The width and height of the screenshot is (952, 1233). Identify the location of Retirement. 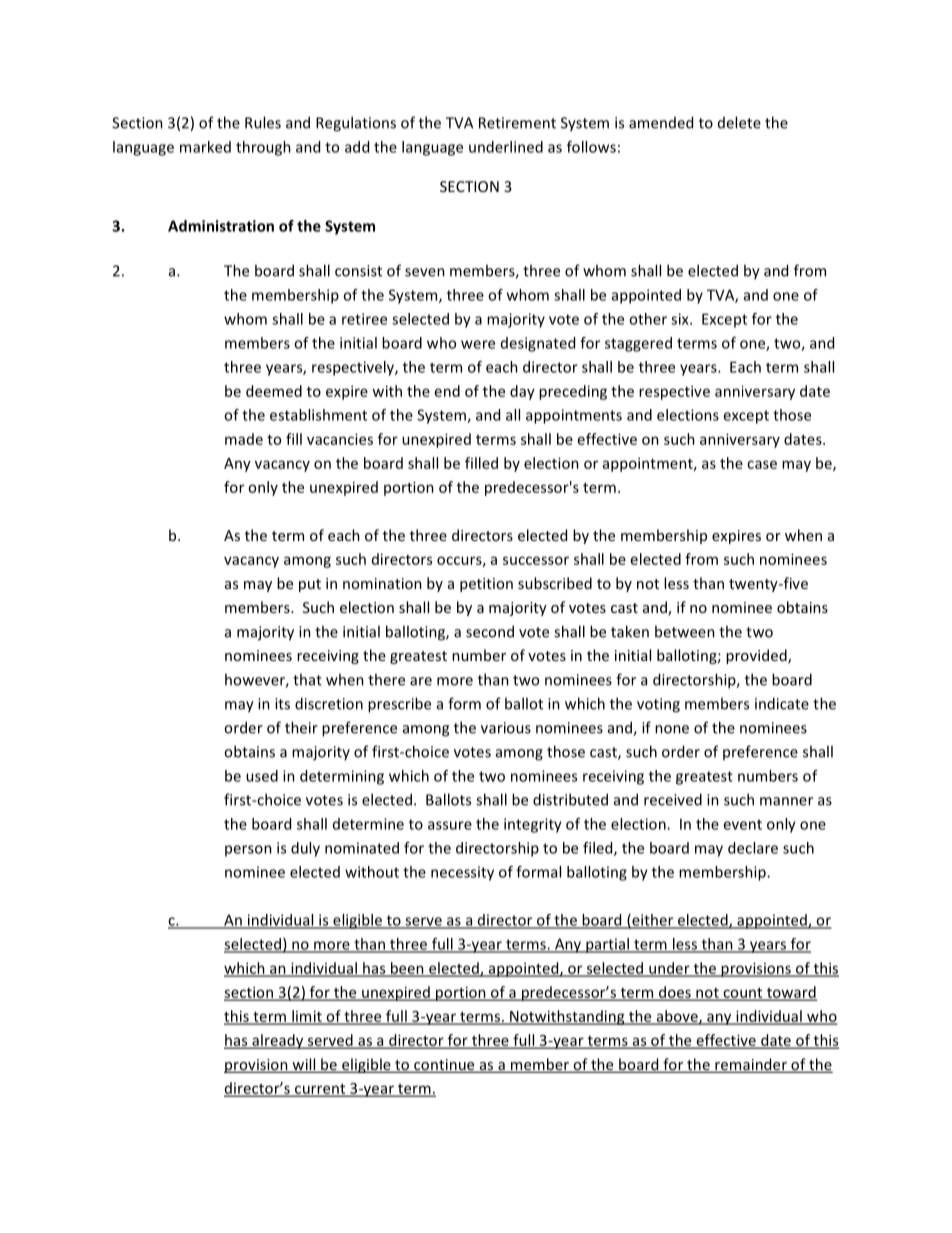
(517, 123).
